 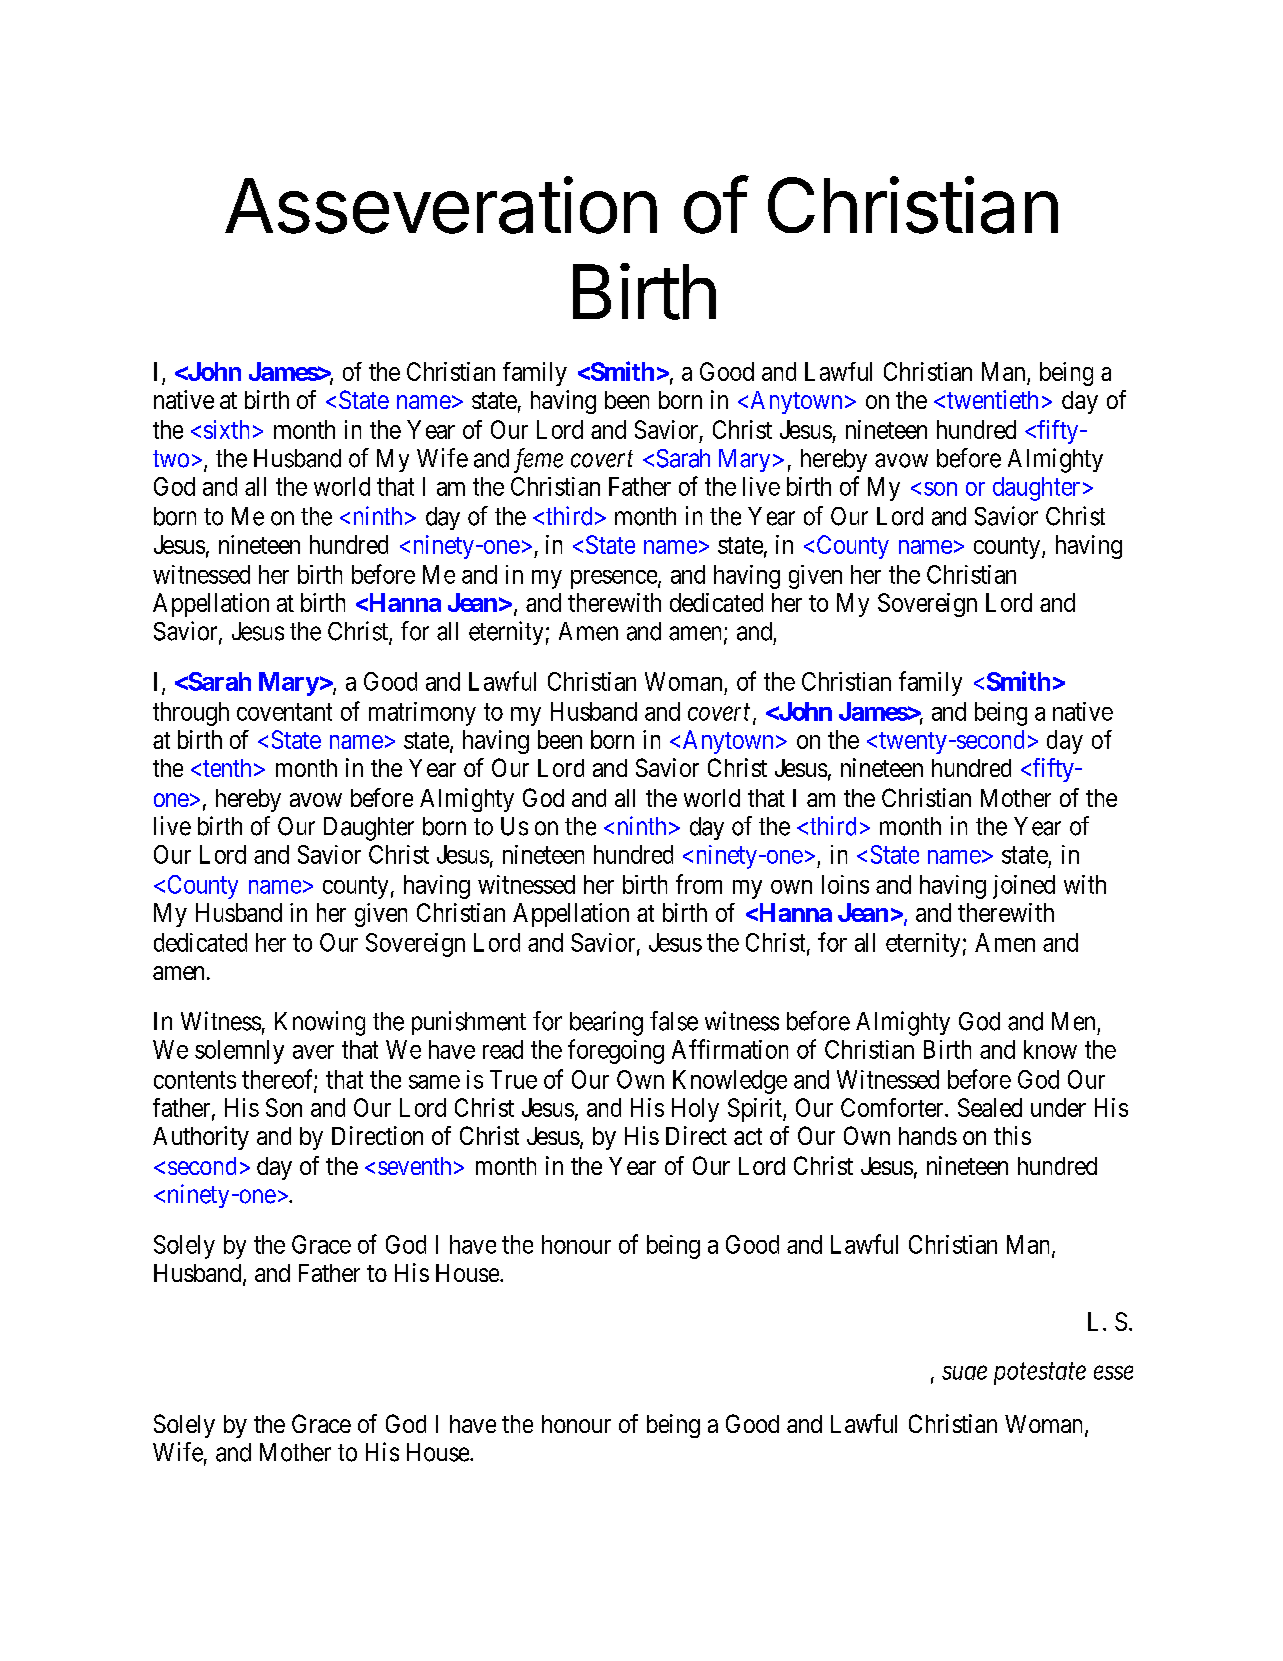 I want to click on through, so click(x=191, y=714).
